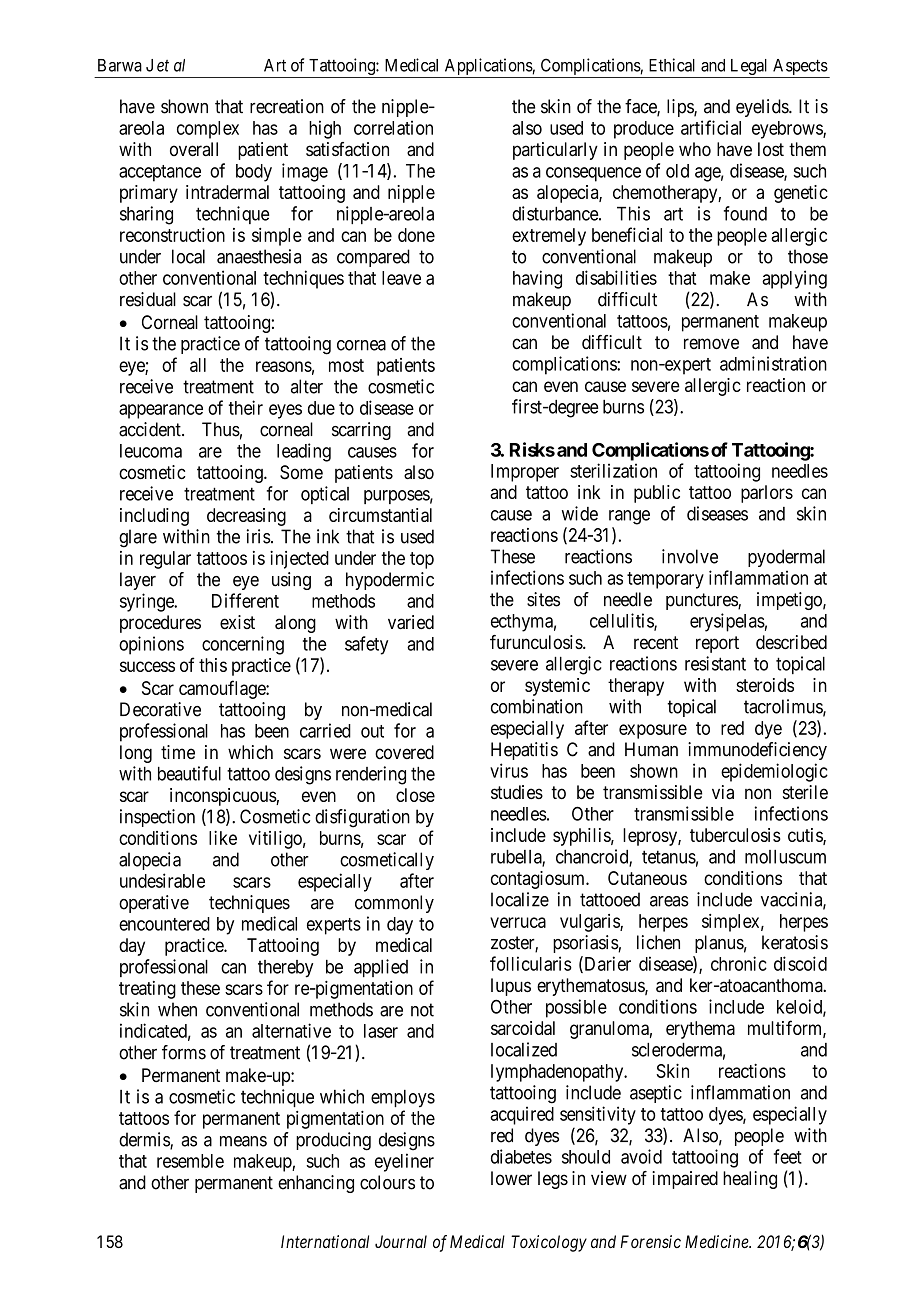  What do you see at coordinates (223, 838) in the screenshot?
I see `like` at bounding box center [223, 838].
